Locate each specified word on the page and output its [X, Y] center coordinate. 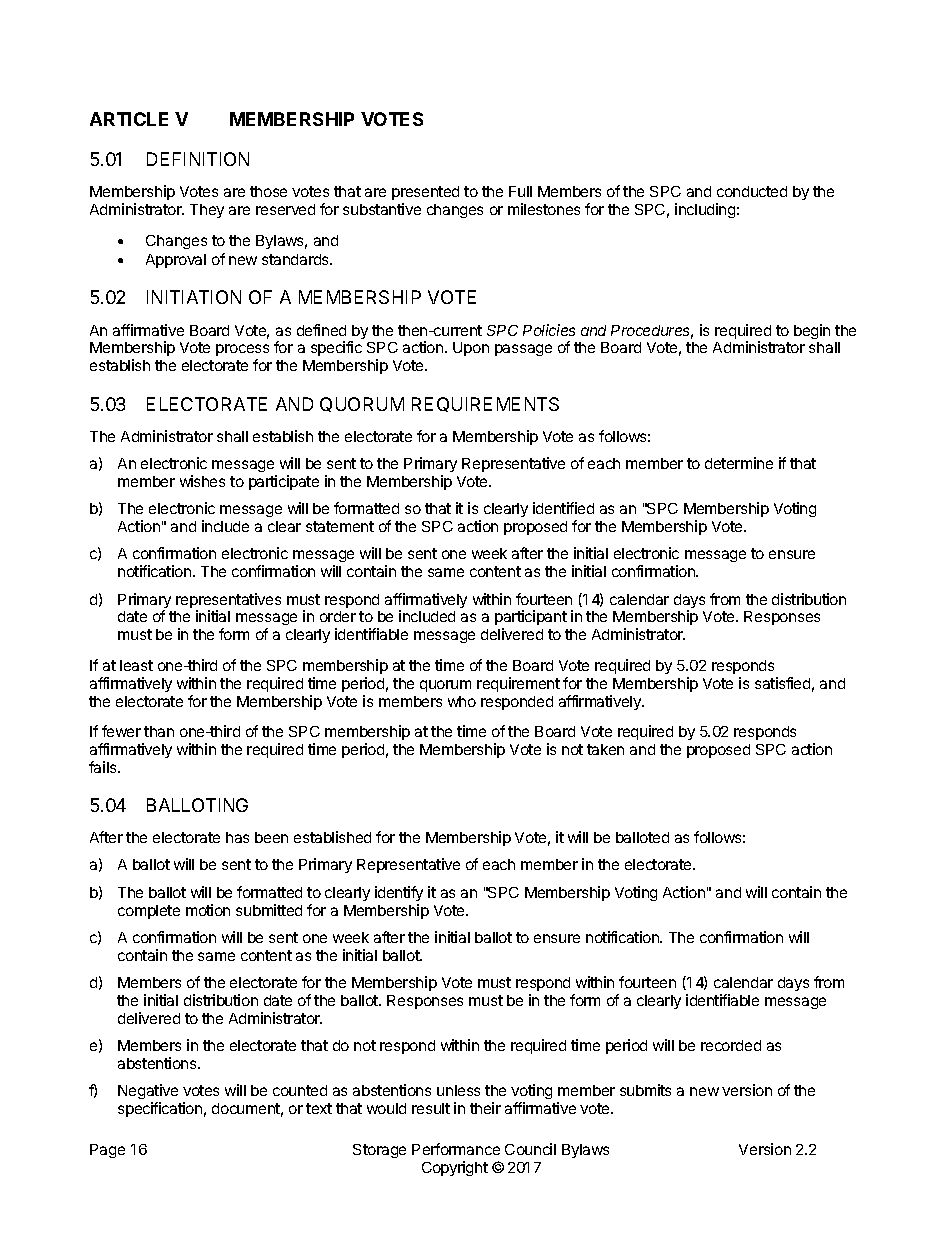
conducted [752, 191]
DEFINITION [198, 159]
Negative [148, 1093]
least [136, 665]
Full [520, 191]
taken [605, 749]
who [462, 701]
